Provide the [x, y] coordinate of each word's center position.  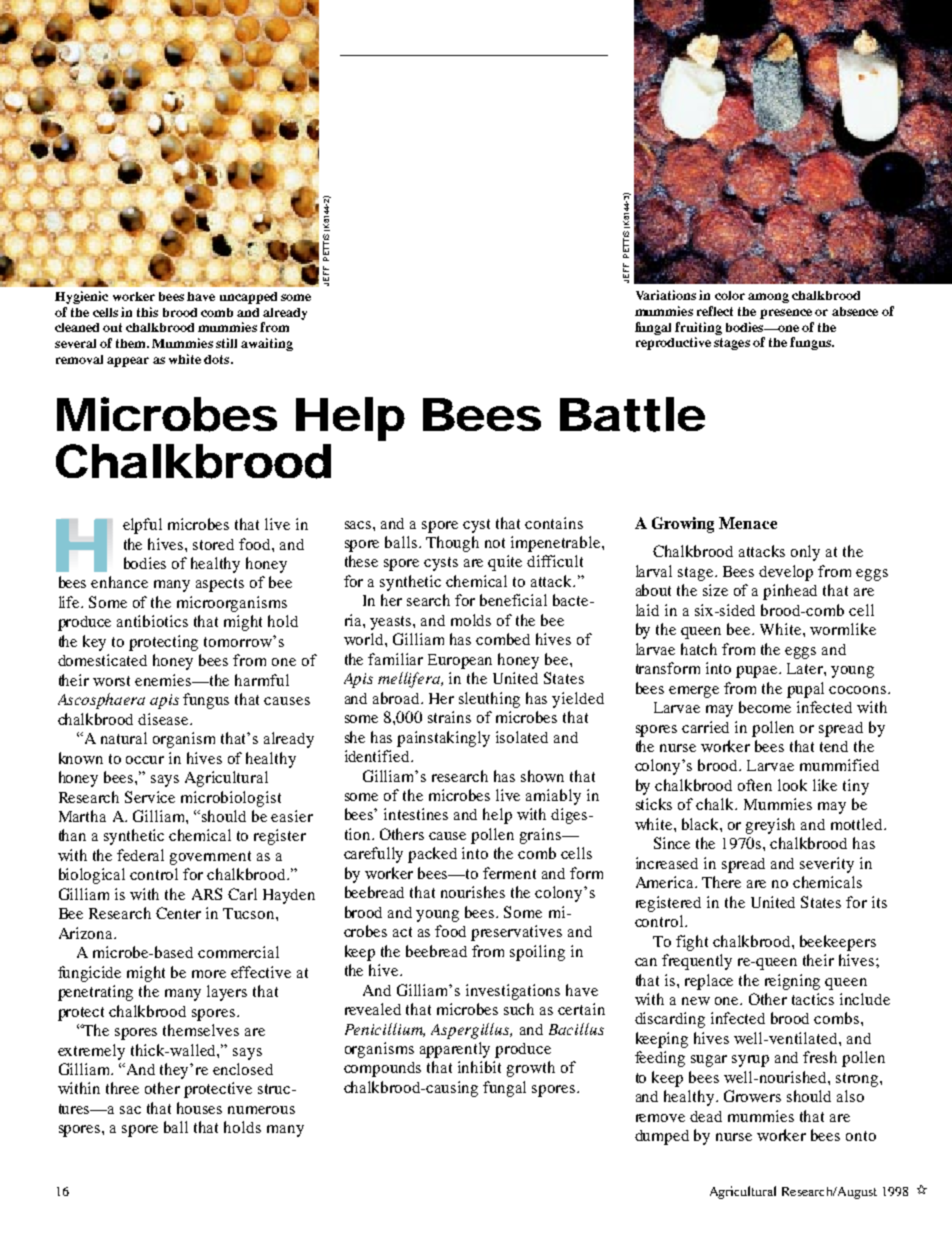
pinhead [790, 592]
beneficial [513, 600]
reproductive [673, 343]
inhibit [479, 1067]
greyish [770, 826]
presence [786, 314]
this [147, 312]
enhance [119, 582]
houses [199, 1108]
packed [432, 855]
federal [140, 855]
